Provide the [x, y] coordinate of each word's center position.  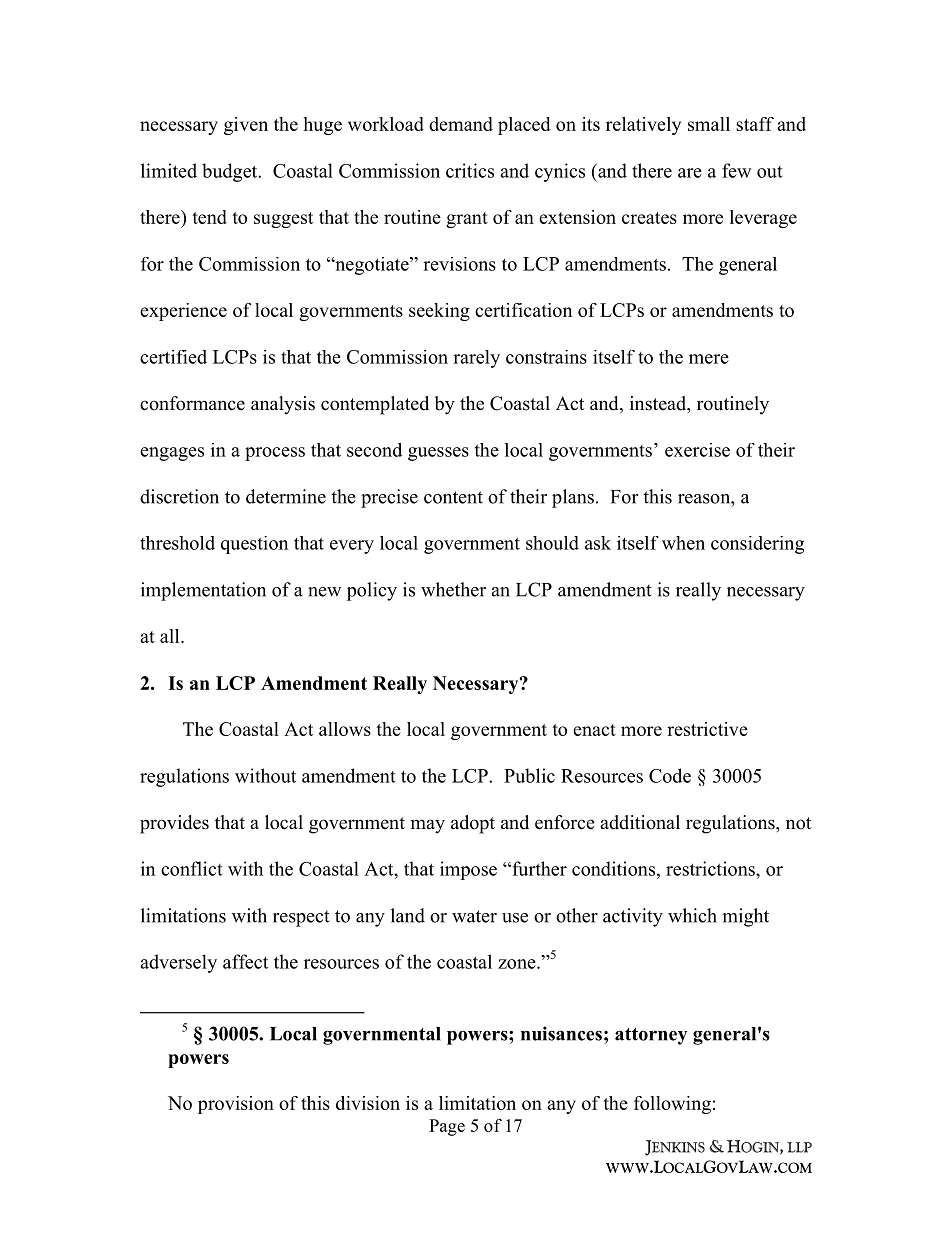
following [672, 1105]
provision [236, 1105]
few [736, 170]
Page [447, 1127]
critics [470, 170]
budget [231, 172]
